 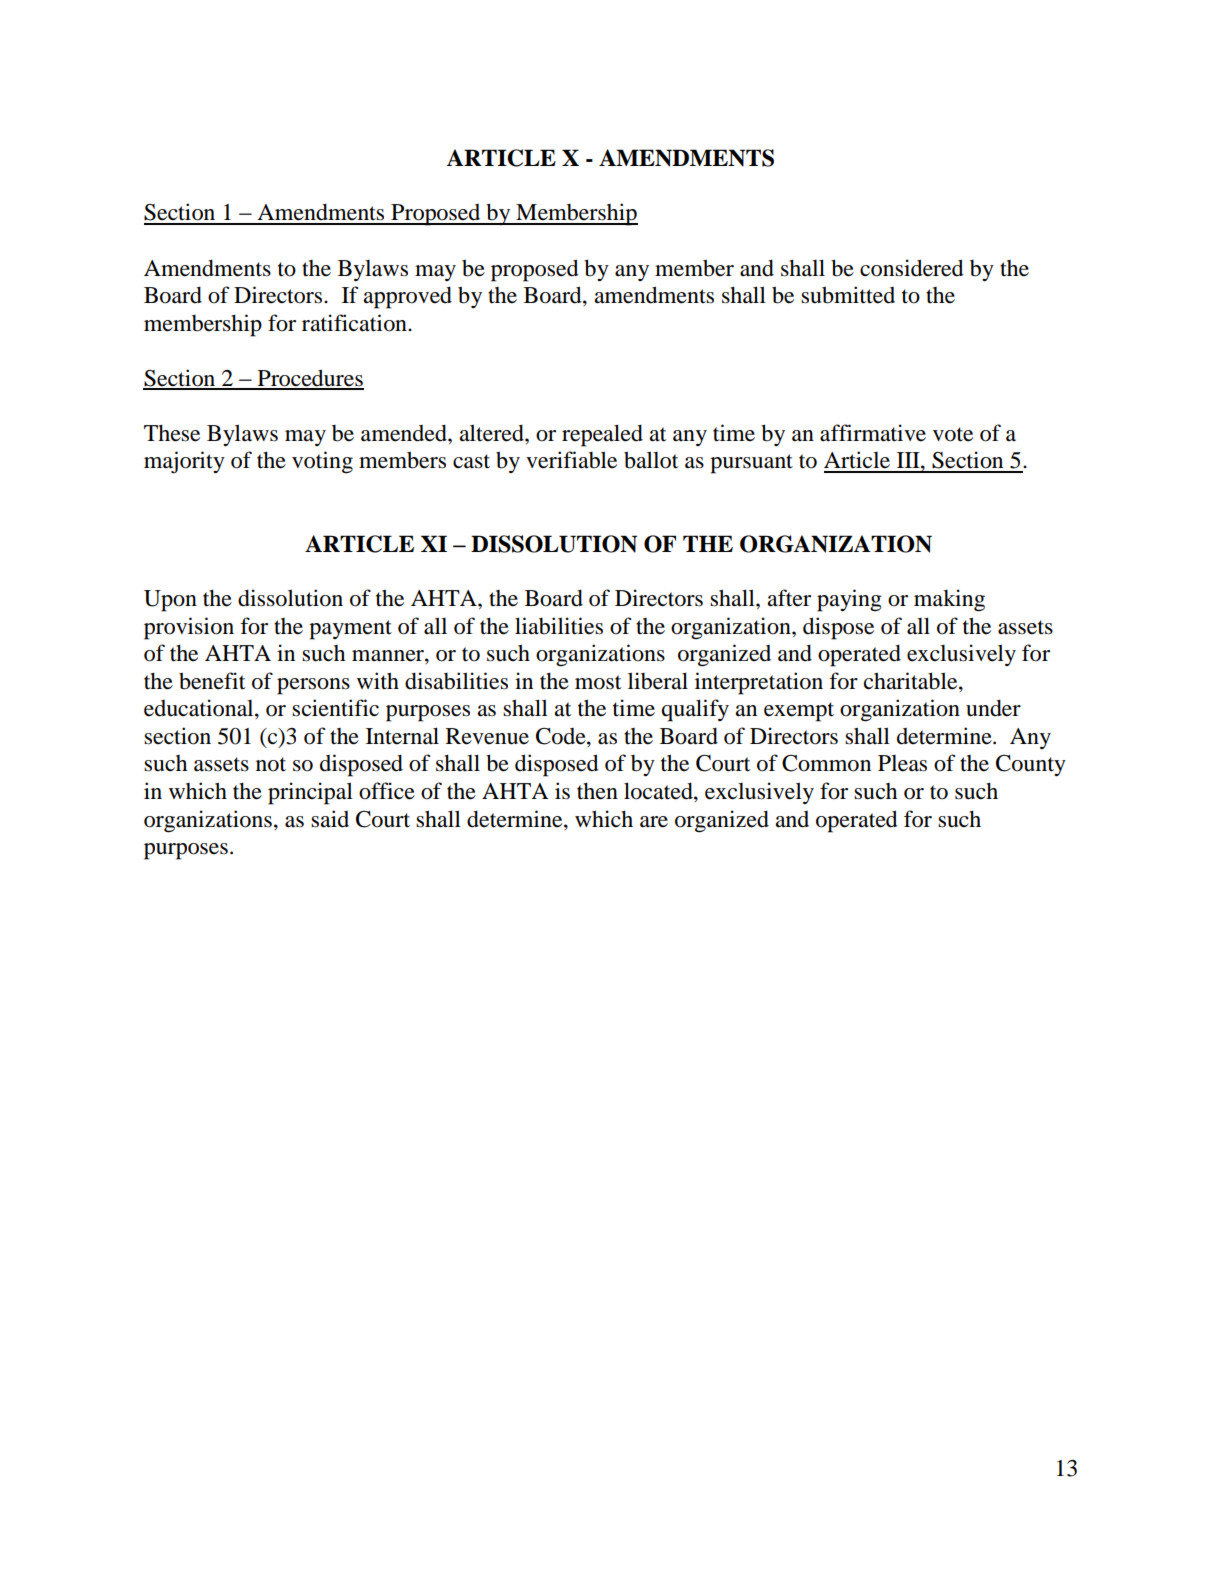 What do you see at coordinates (559, 626) in the screenshot?
I see `liabilities` at bounding box center [559, 626].
